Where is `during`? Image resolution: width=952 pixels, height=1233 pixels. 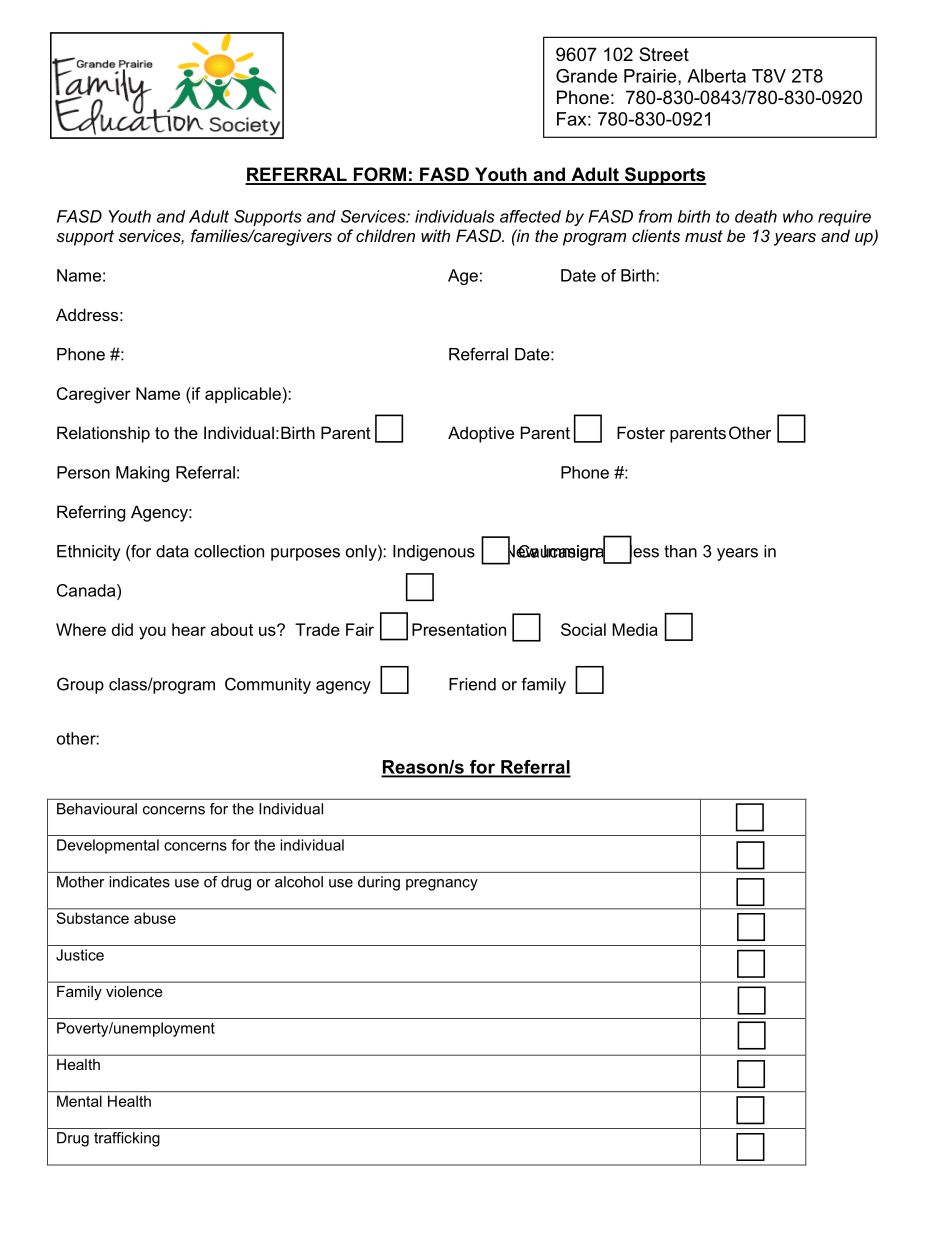 during is located at coordinates (379, 883).
